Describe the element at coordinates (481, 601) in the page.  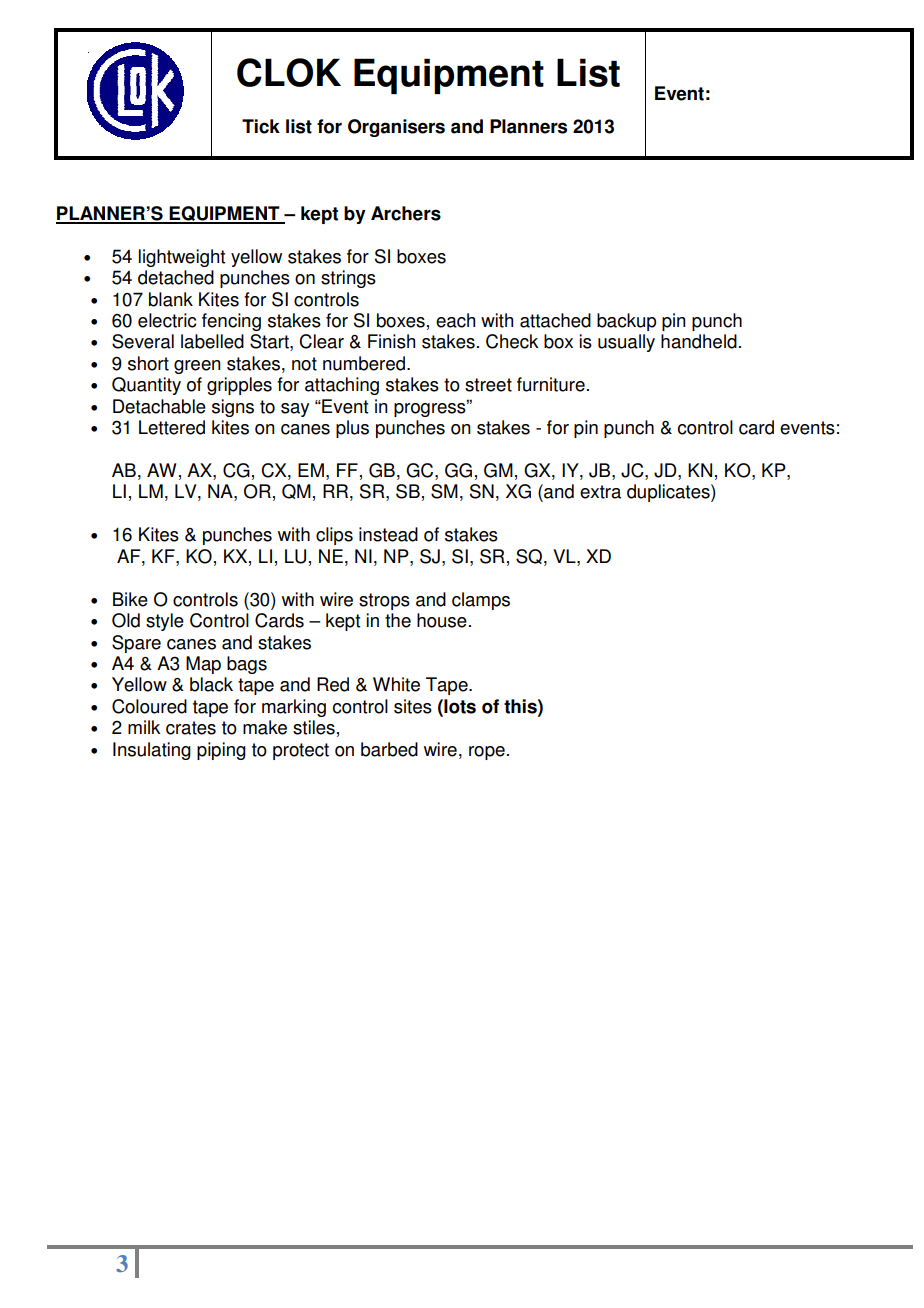
I see `clamps` at that location.
